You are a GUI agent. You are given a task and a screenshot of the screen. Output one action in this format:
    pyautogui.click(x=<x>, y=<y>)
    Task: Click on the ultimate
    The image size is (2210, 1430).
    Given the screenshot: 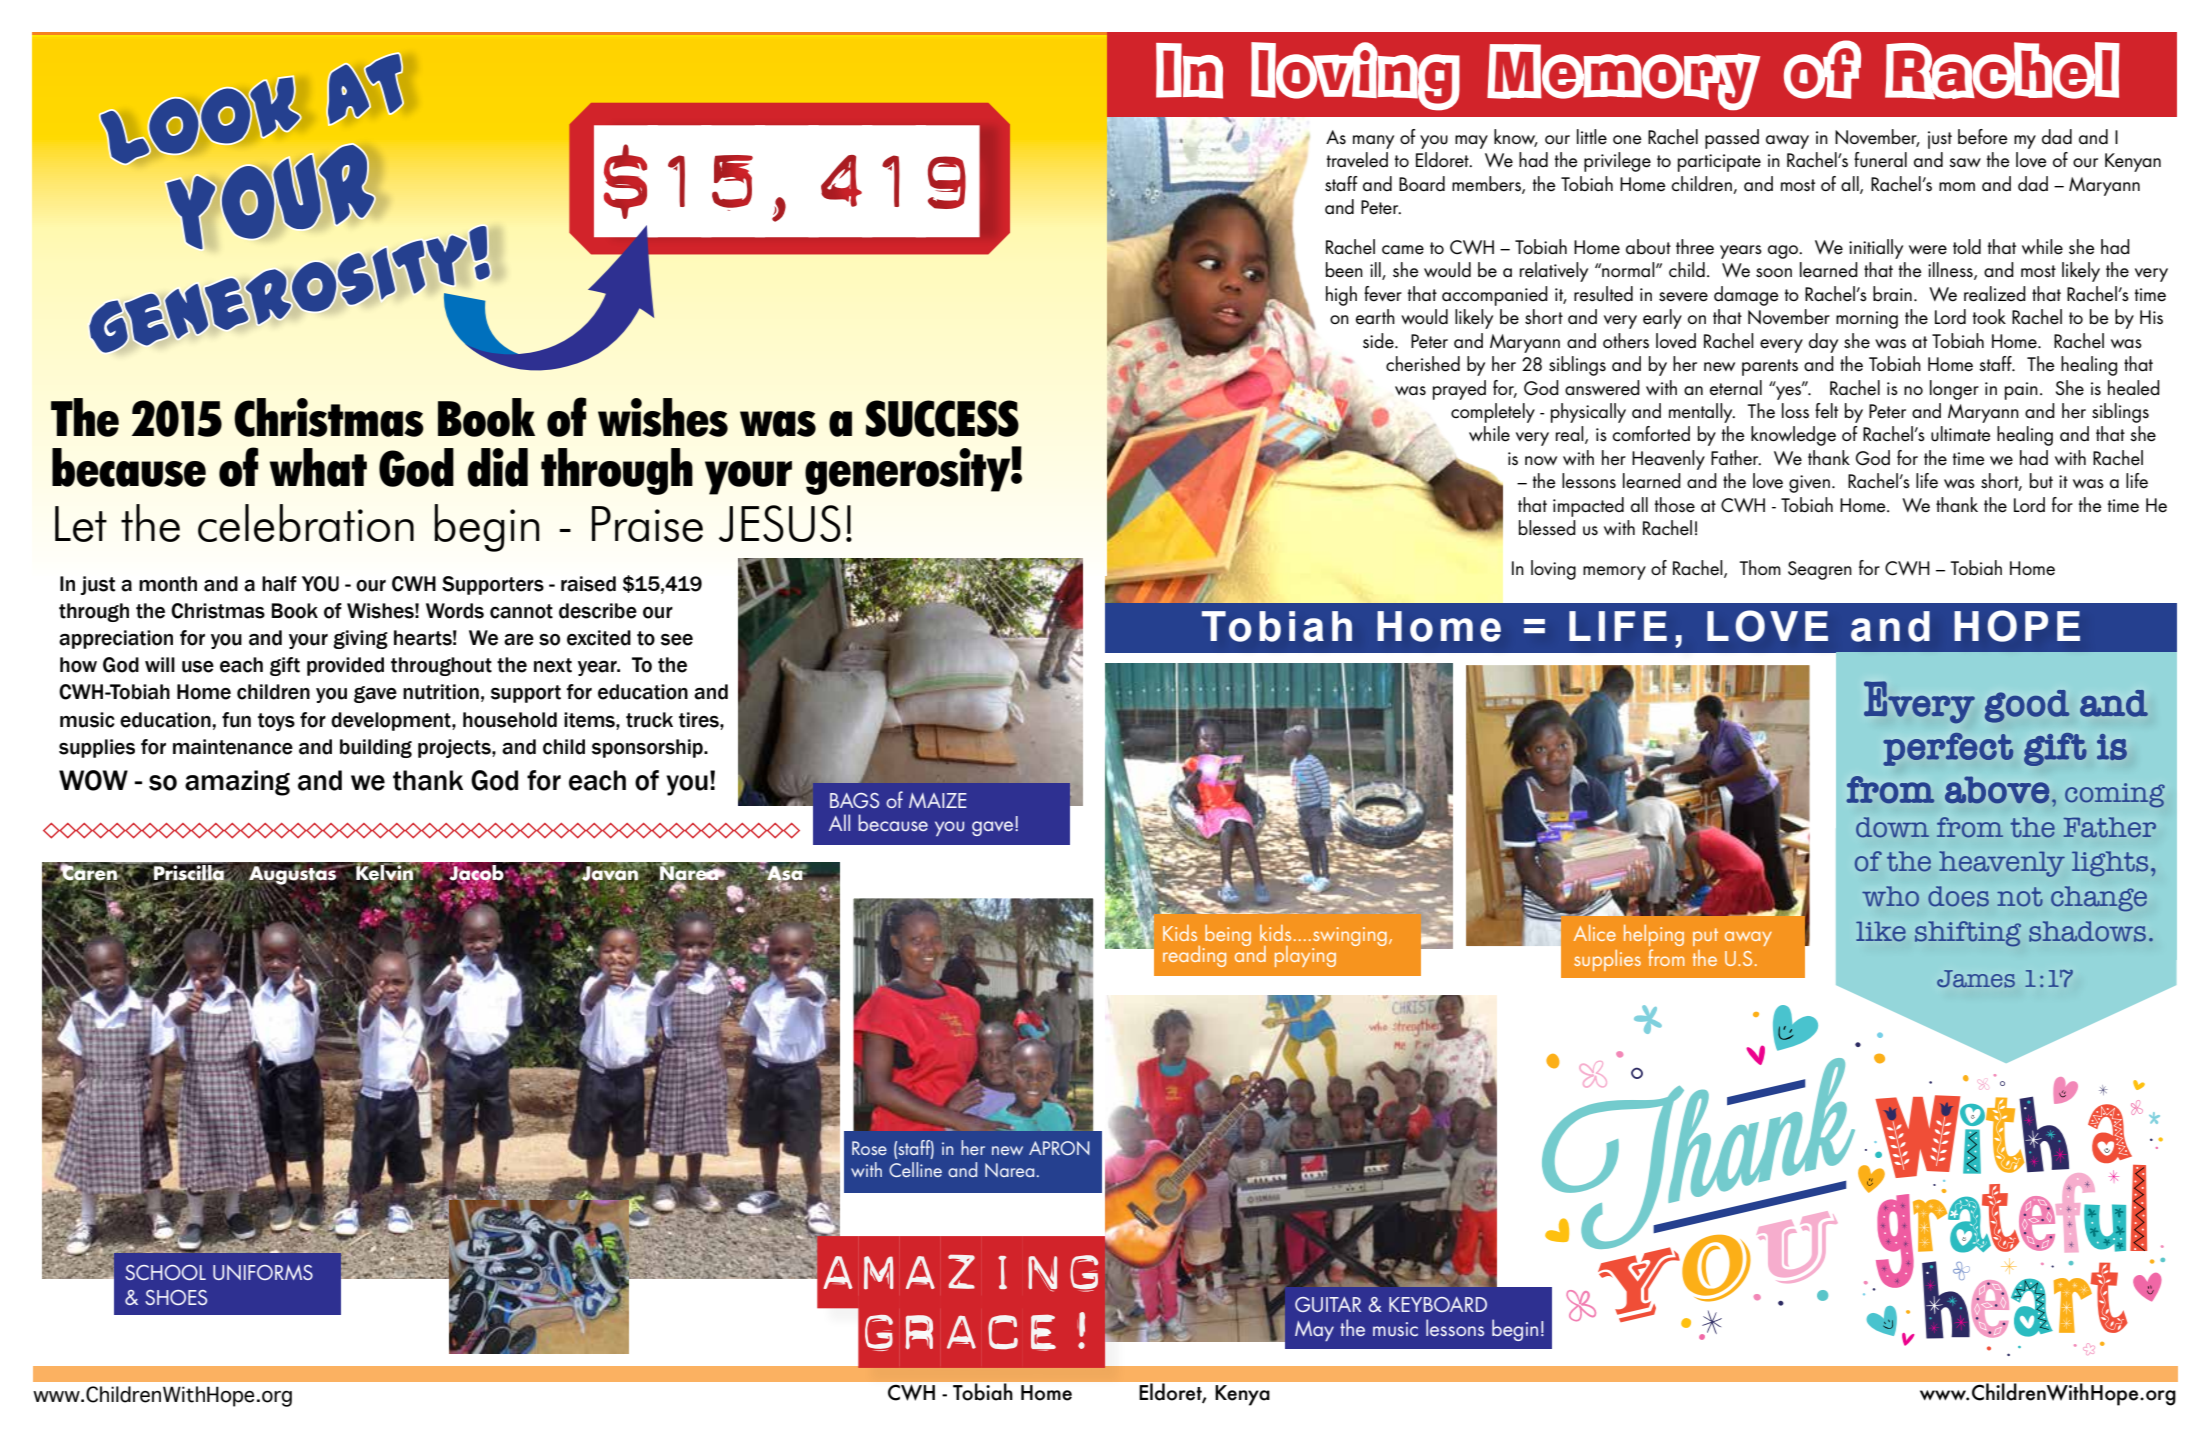 What is the action you would take?
    pyautogui.click(x=1961, y=434)
